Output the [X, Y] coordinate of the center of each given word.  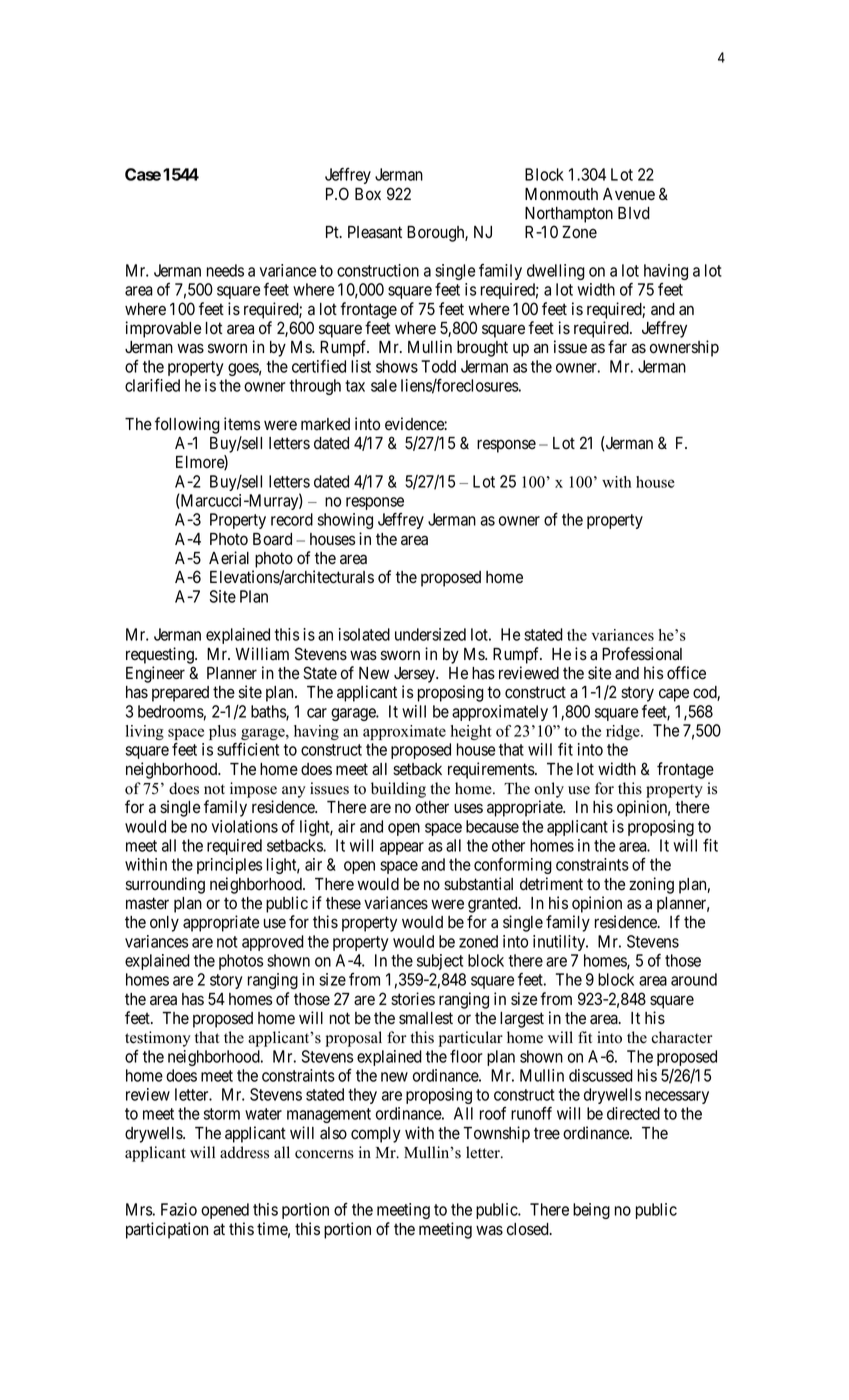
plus [222, 734]
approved [273, 943]
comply [376, 1135]
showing [345, 521]
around [694, 979]
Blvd [634, 213]
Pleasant [375, 232]
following [187, 425]
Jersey [416, 675]
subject [440, 962]
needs [225, 270]
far [617, 347]
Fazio [179, 1209]
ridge [624, 732]
